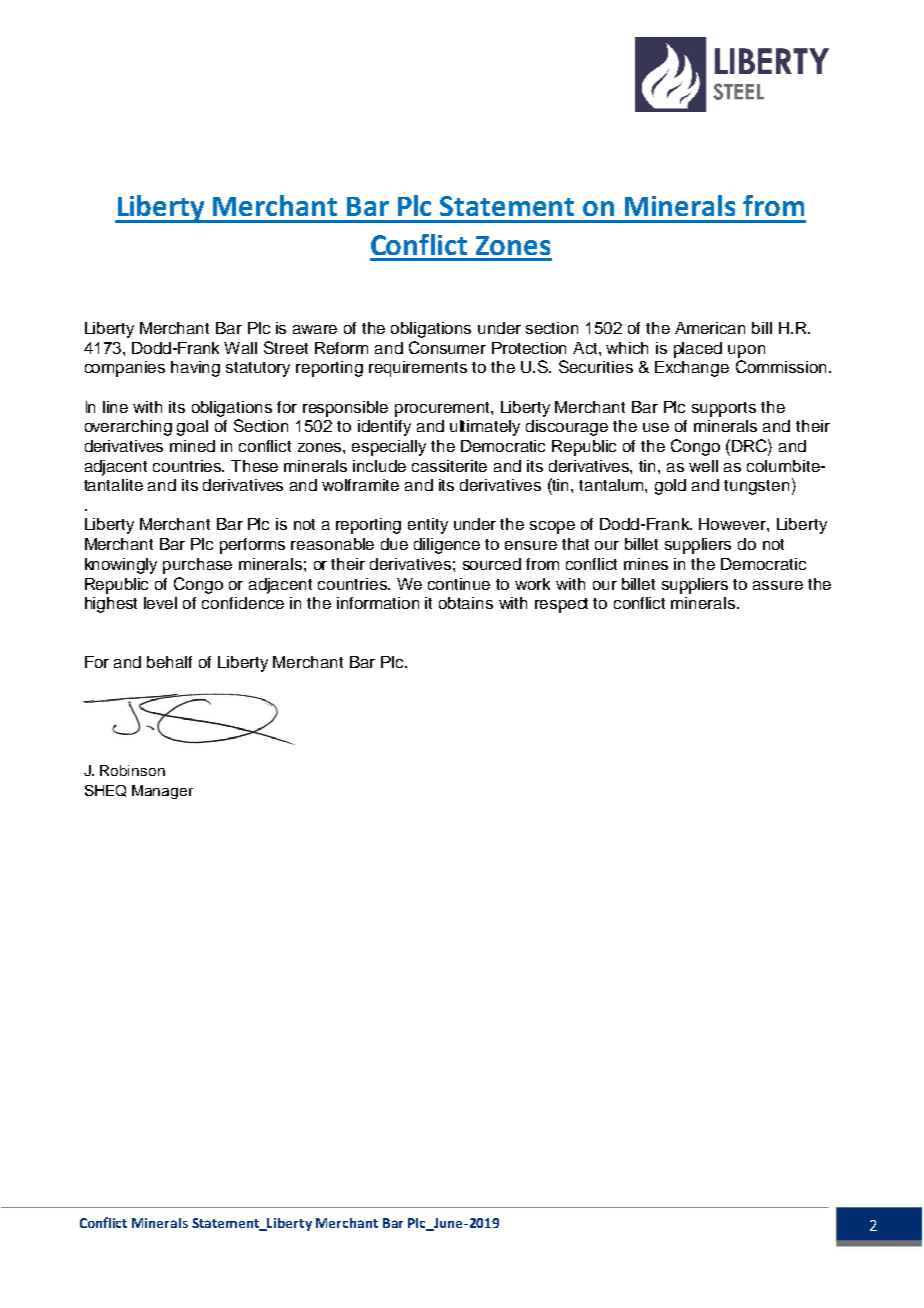 The height and width of the screenshot is (1308, 924). Describe the element at coordinates (254, 466) in the screenshot. I see `These` at that location.
